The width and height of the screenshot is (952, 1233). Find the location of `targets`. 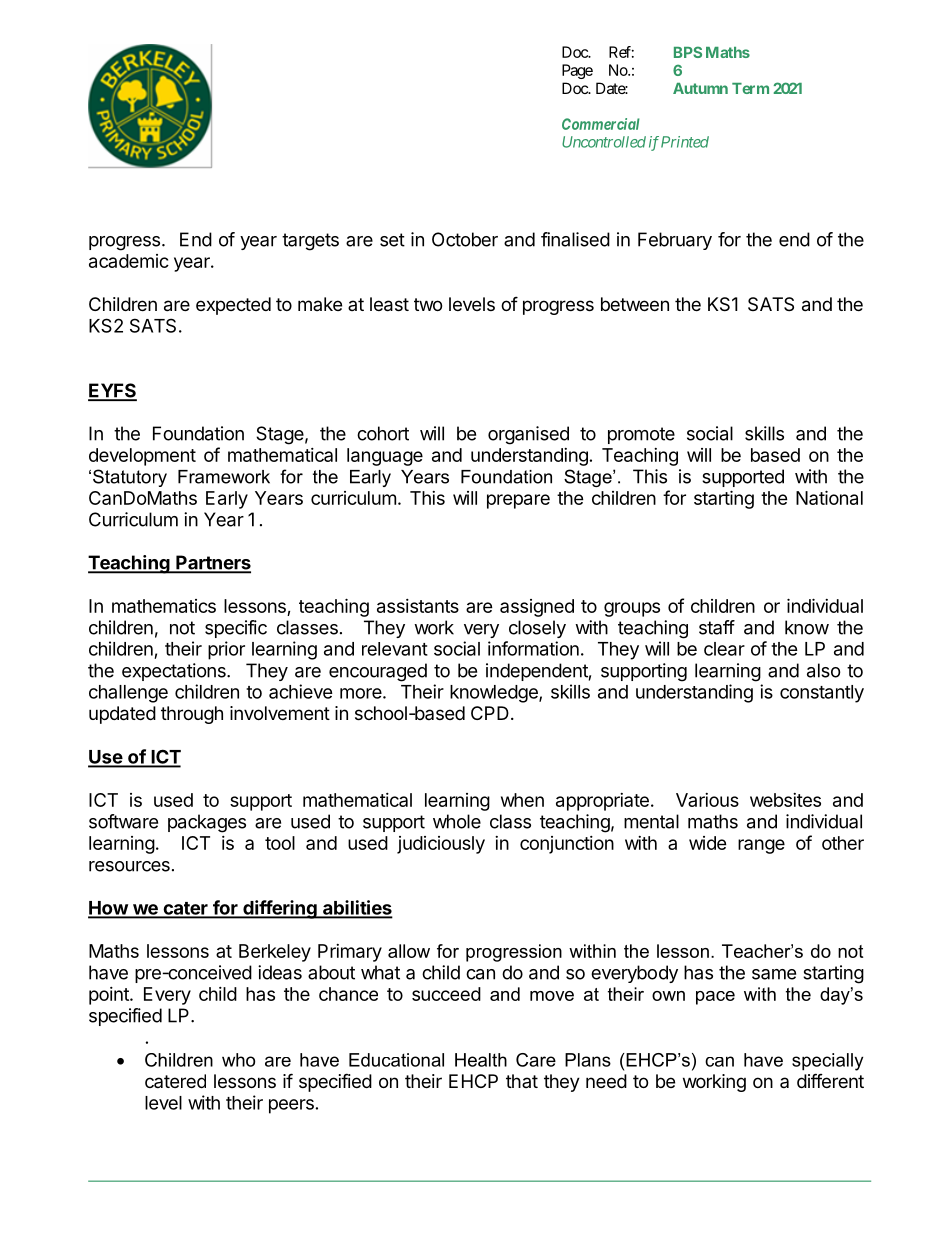

targets is located at coordinates (310, 242).
